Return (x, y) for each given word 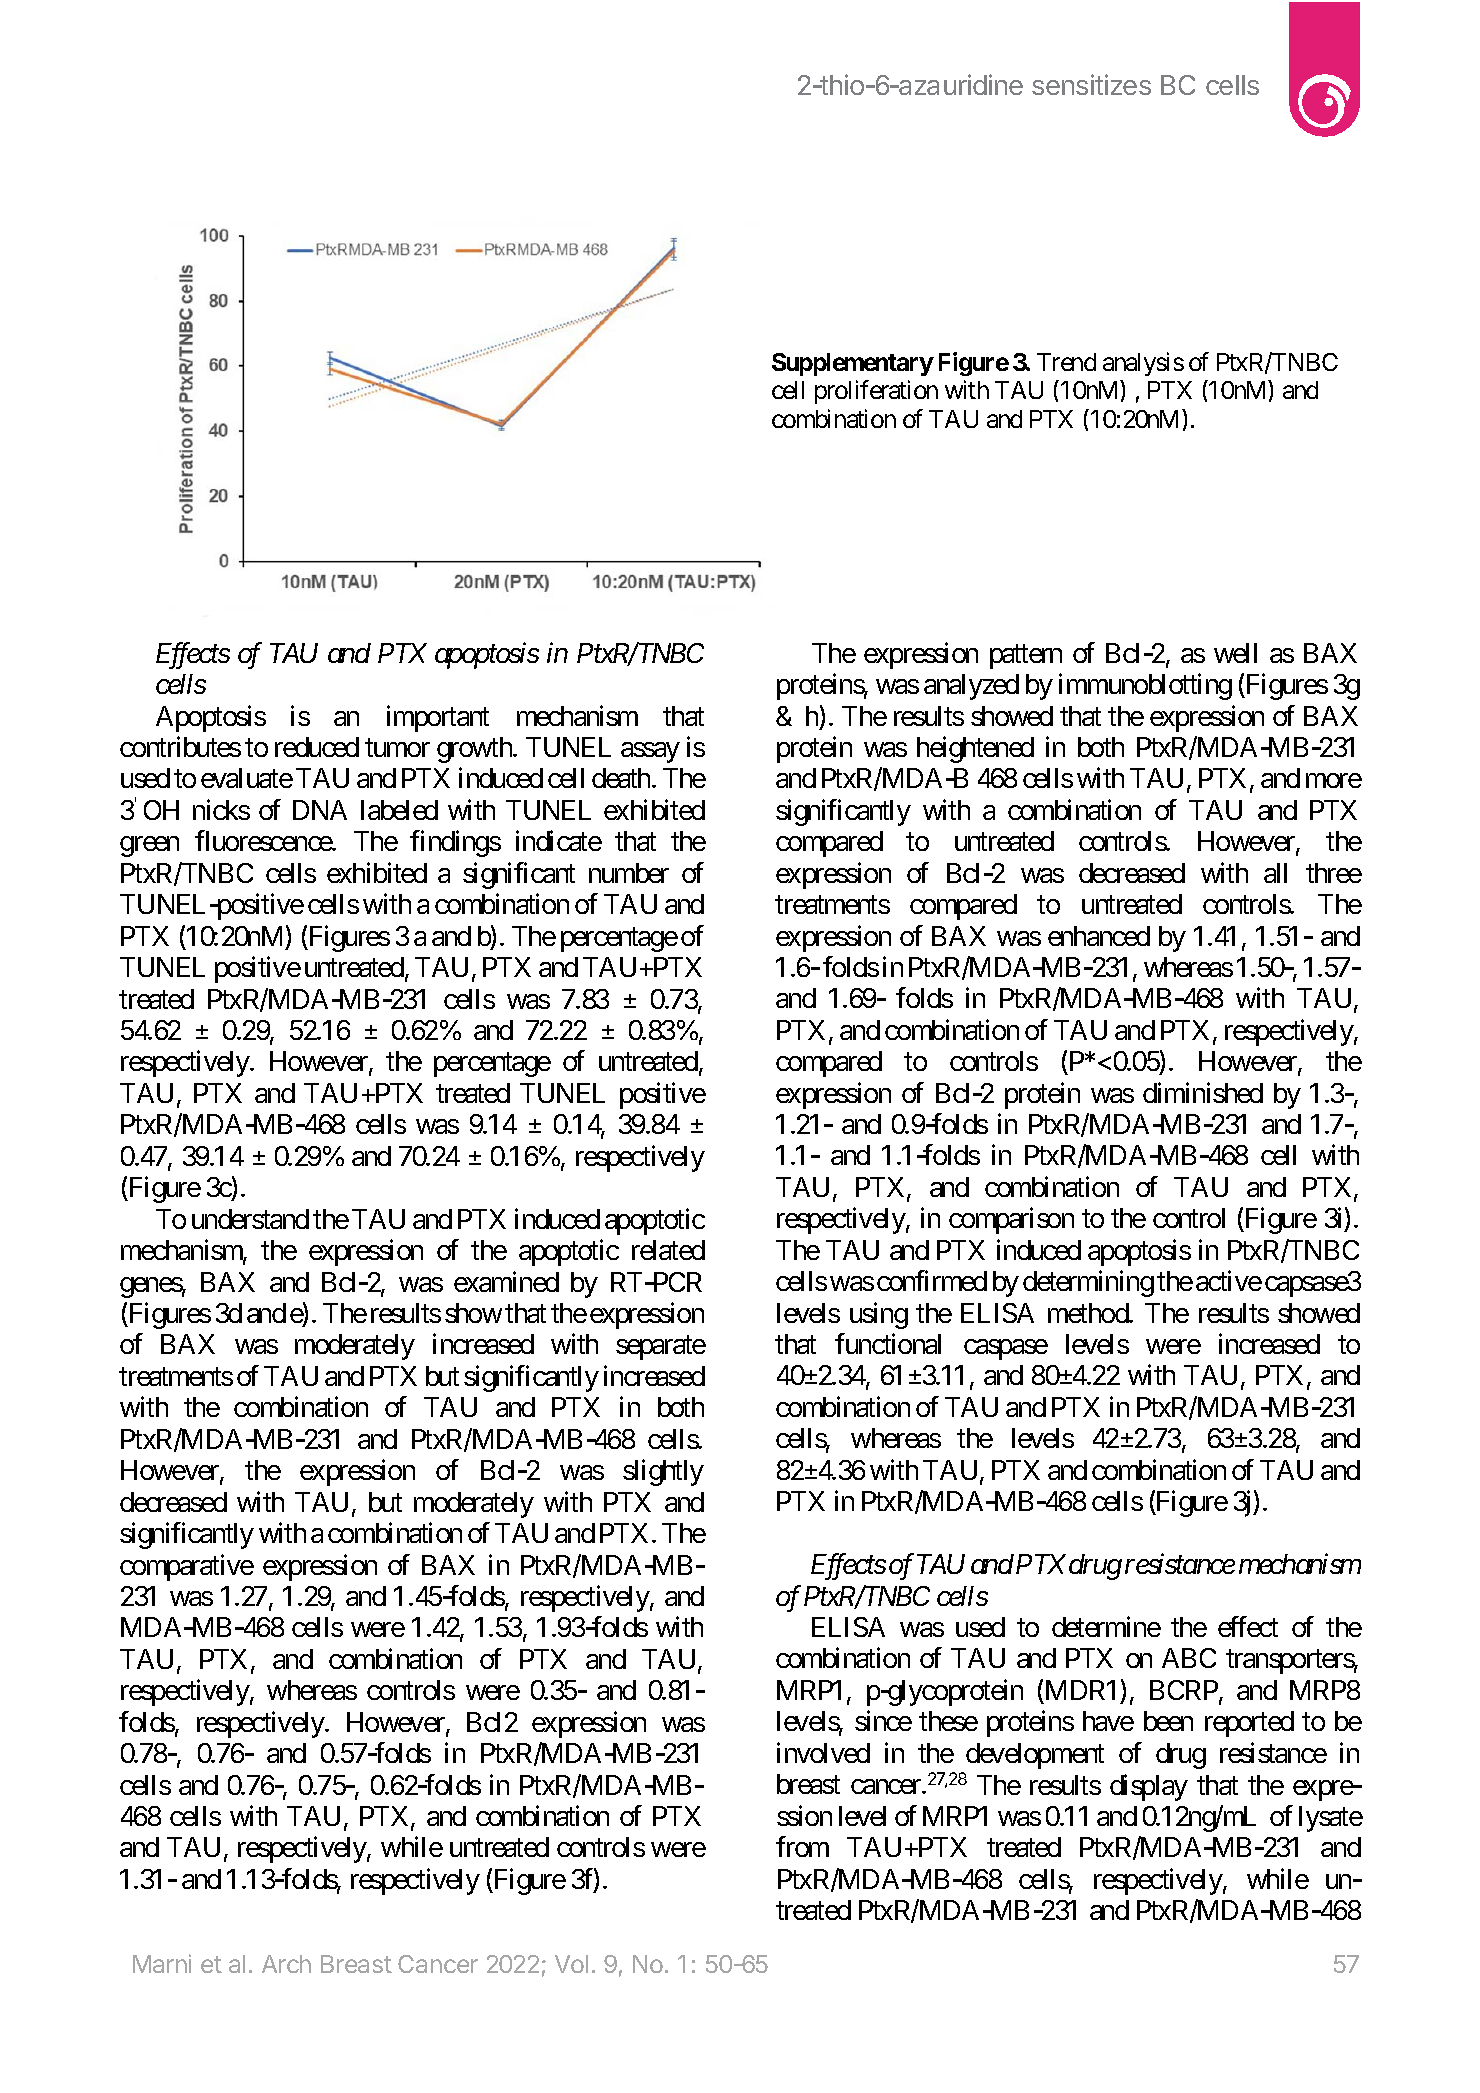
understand (250, 1219)
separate (661, 1348)
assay (650, 753)
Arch (286, 1964)
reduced (317, 747)
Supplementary (852, 364)
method (1089, 1313)
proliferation (876, 392)
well (1235, 653)
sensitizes (1091, 84)
